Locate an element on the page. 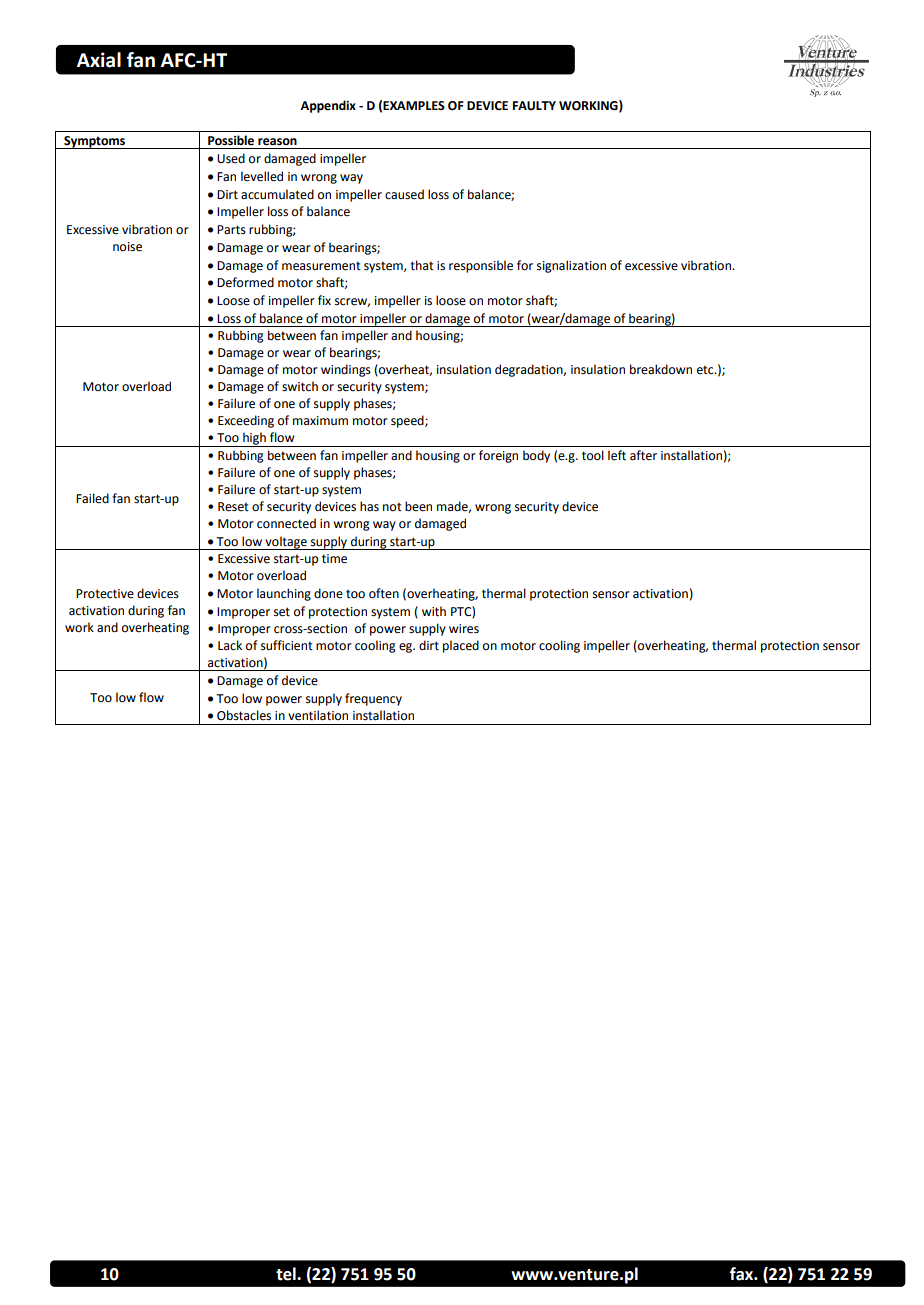  windings is located at coordinates (346, 370).
